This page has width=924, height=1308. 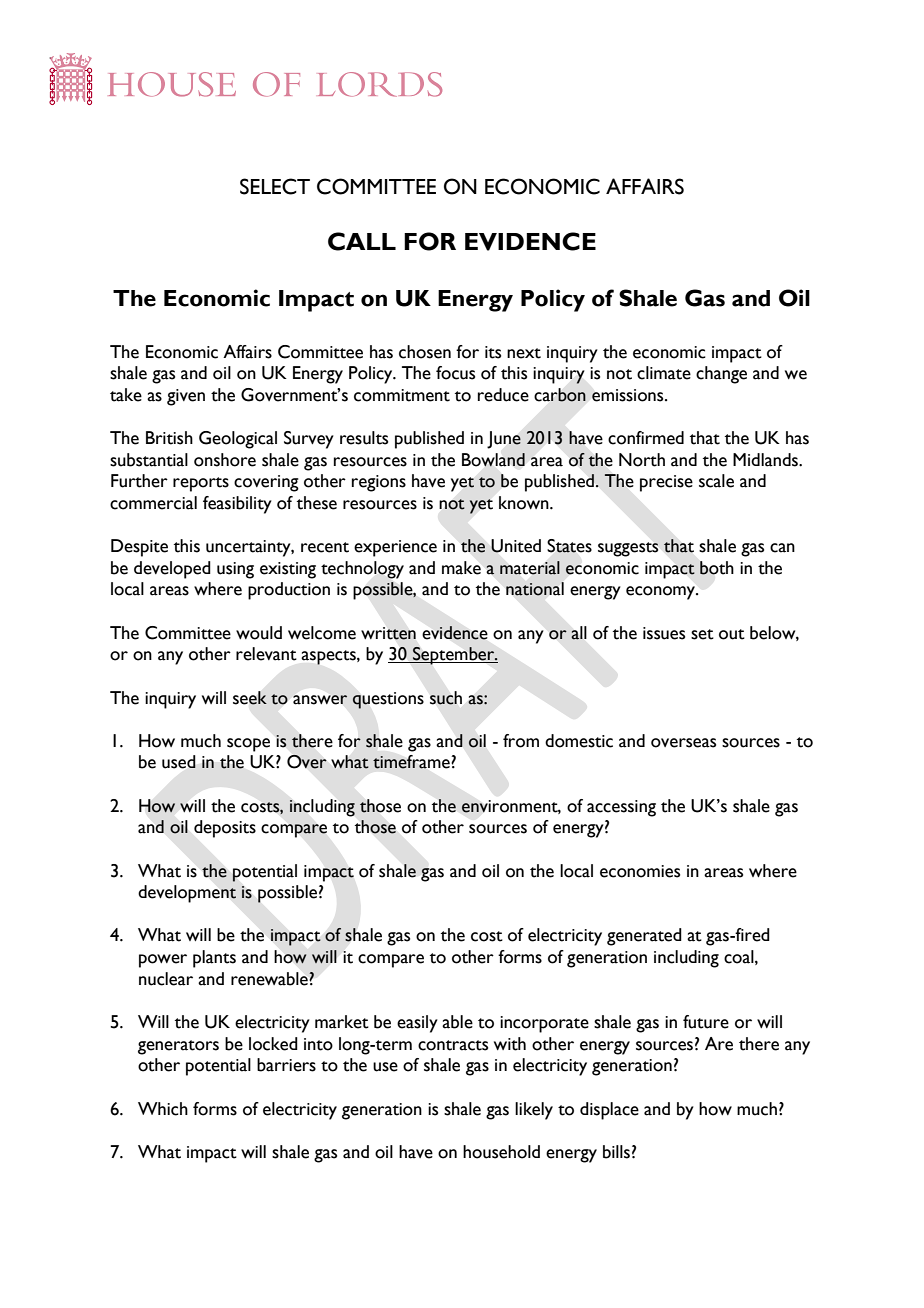 I want to click on Which, so click(x=163, y=1109).
